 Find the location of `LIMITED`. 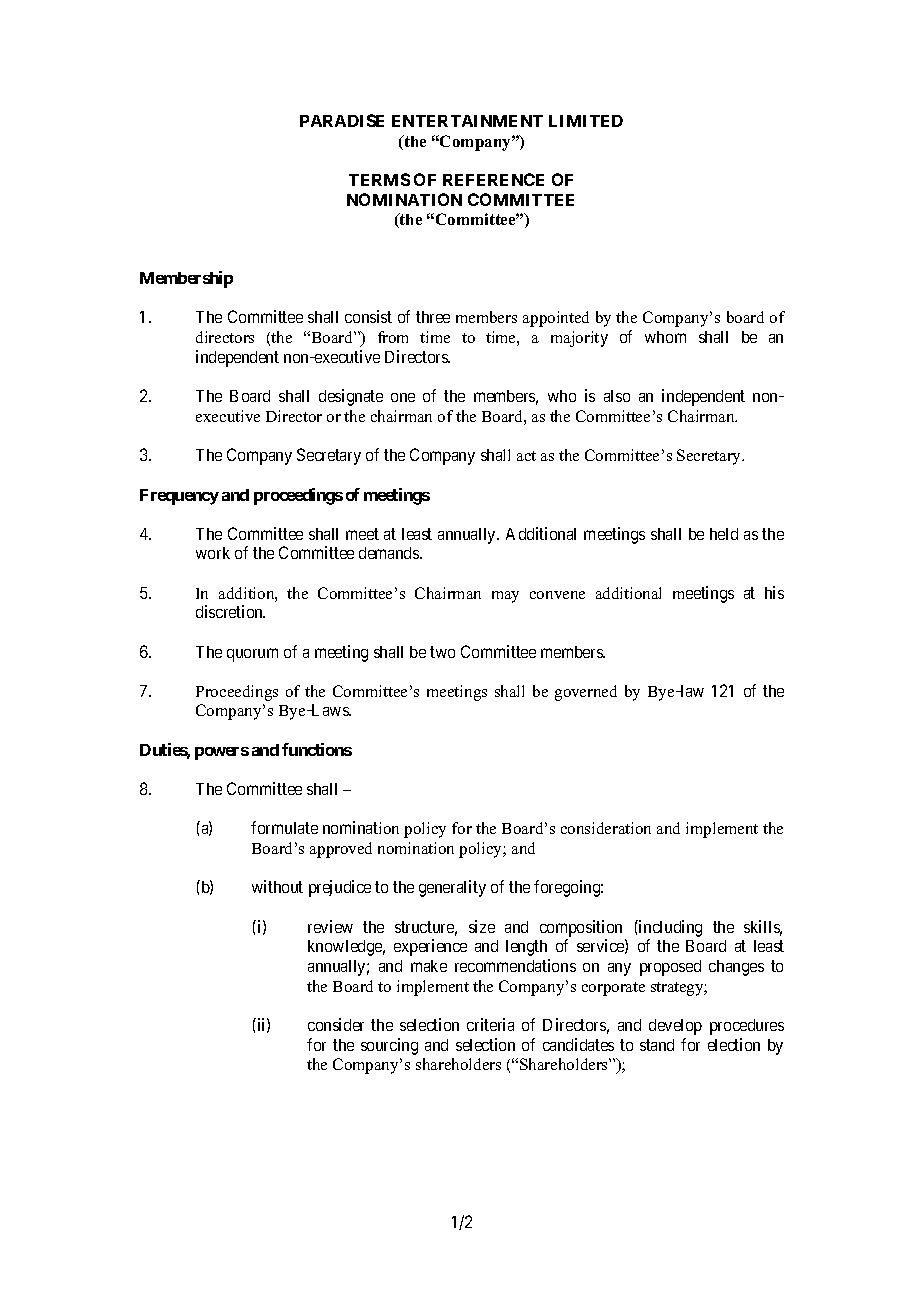

LIMITED is located at coordinates (586, 121).
